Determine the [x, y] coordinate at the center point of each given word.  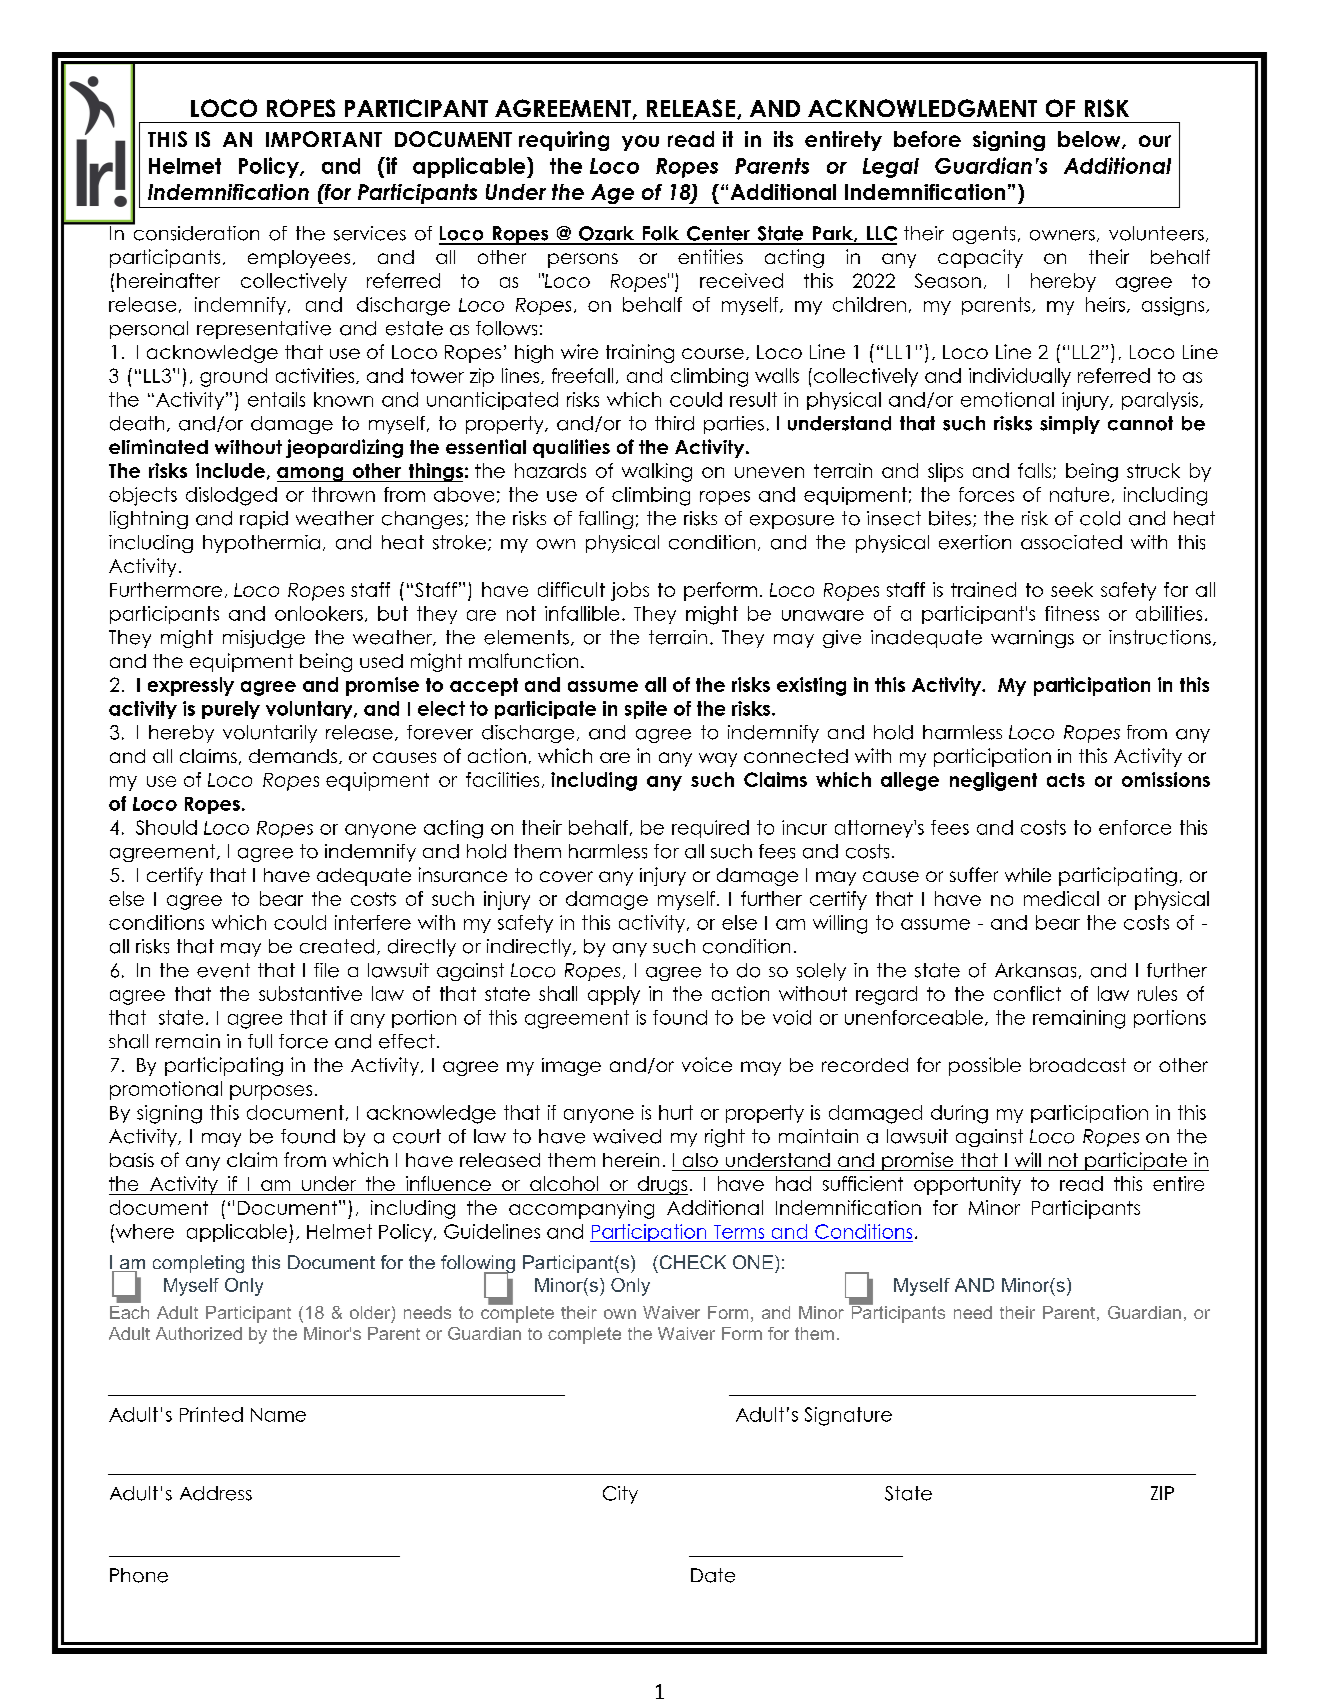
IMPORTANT [324, 139]
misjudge [264, 639]
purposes [271, 1092]
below [1090, 140]
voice [707, 1064]
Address [216, 1493]
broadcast [1078, 1065]
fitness [1072, 613]
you [640, 143]
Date [713, 1575]
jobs [630, 591]
